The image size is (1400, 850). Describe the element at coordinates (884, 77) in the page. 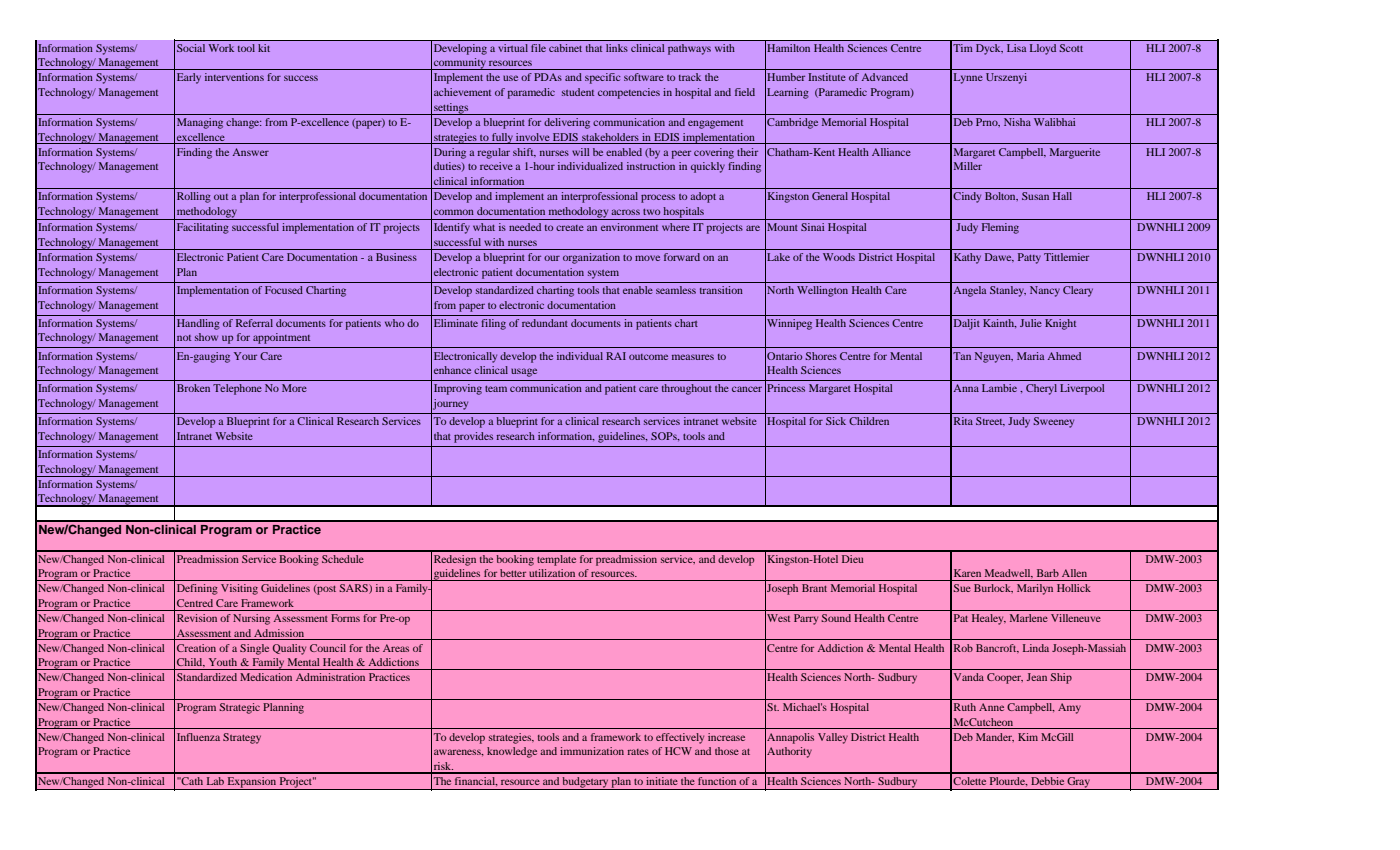

I see `Advanced` at that location.
